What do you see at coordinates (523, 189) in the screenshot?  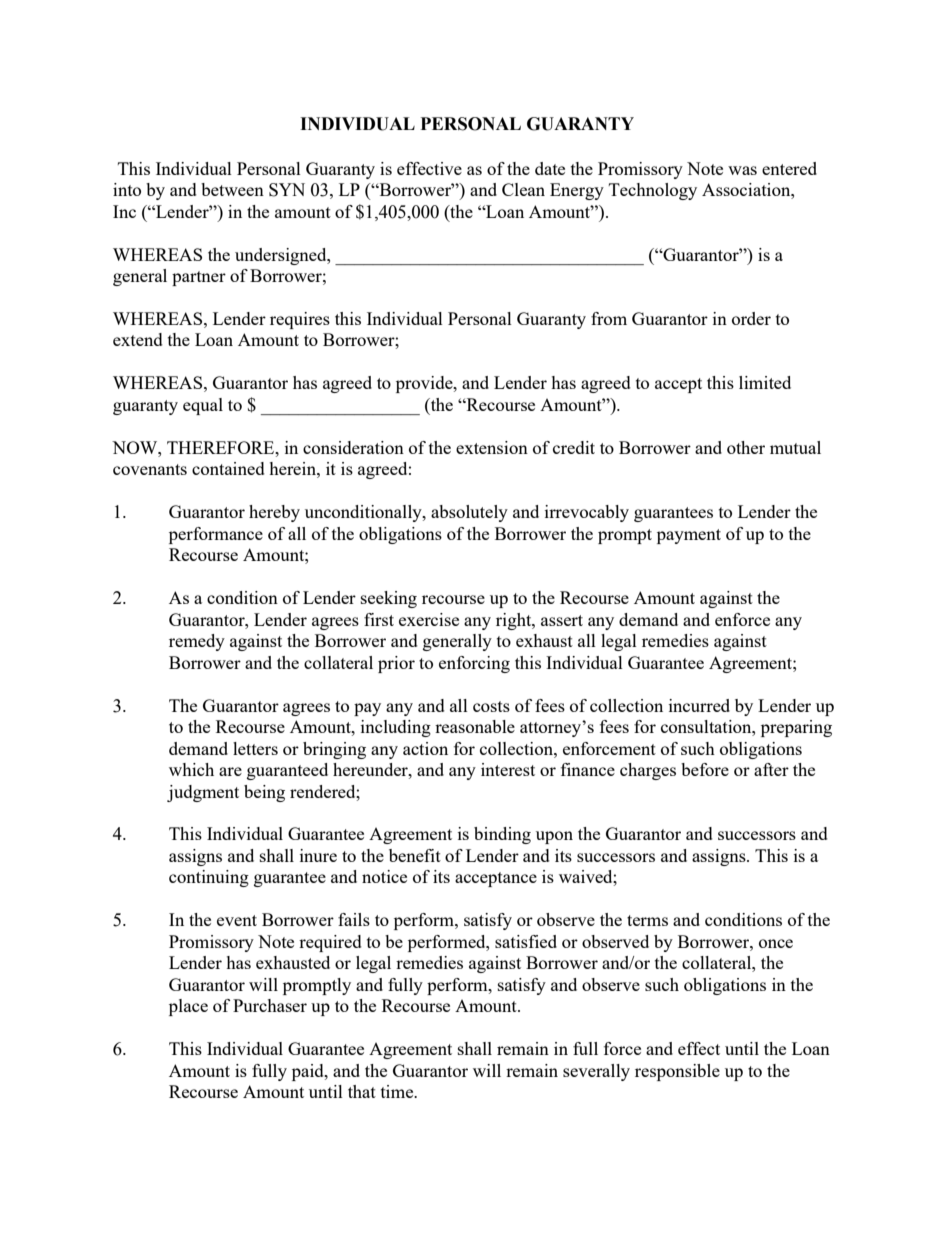 I see `Clean` at bounding box center [523, 189].
